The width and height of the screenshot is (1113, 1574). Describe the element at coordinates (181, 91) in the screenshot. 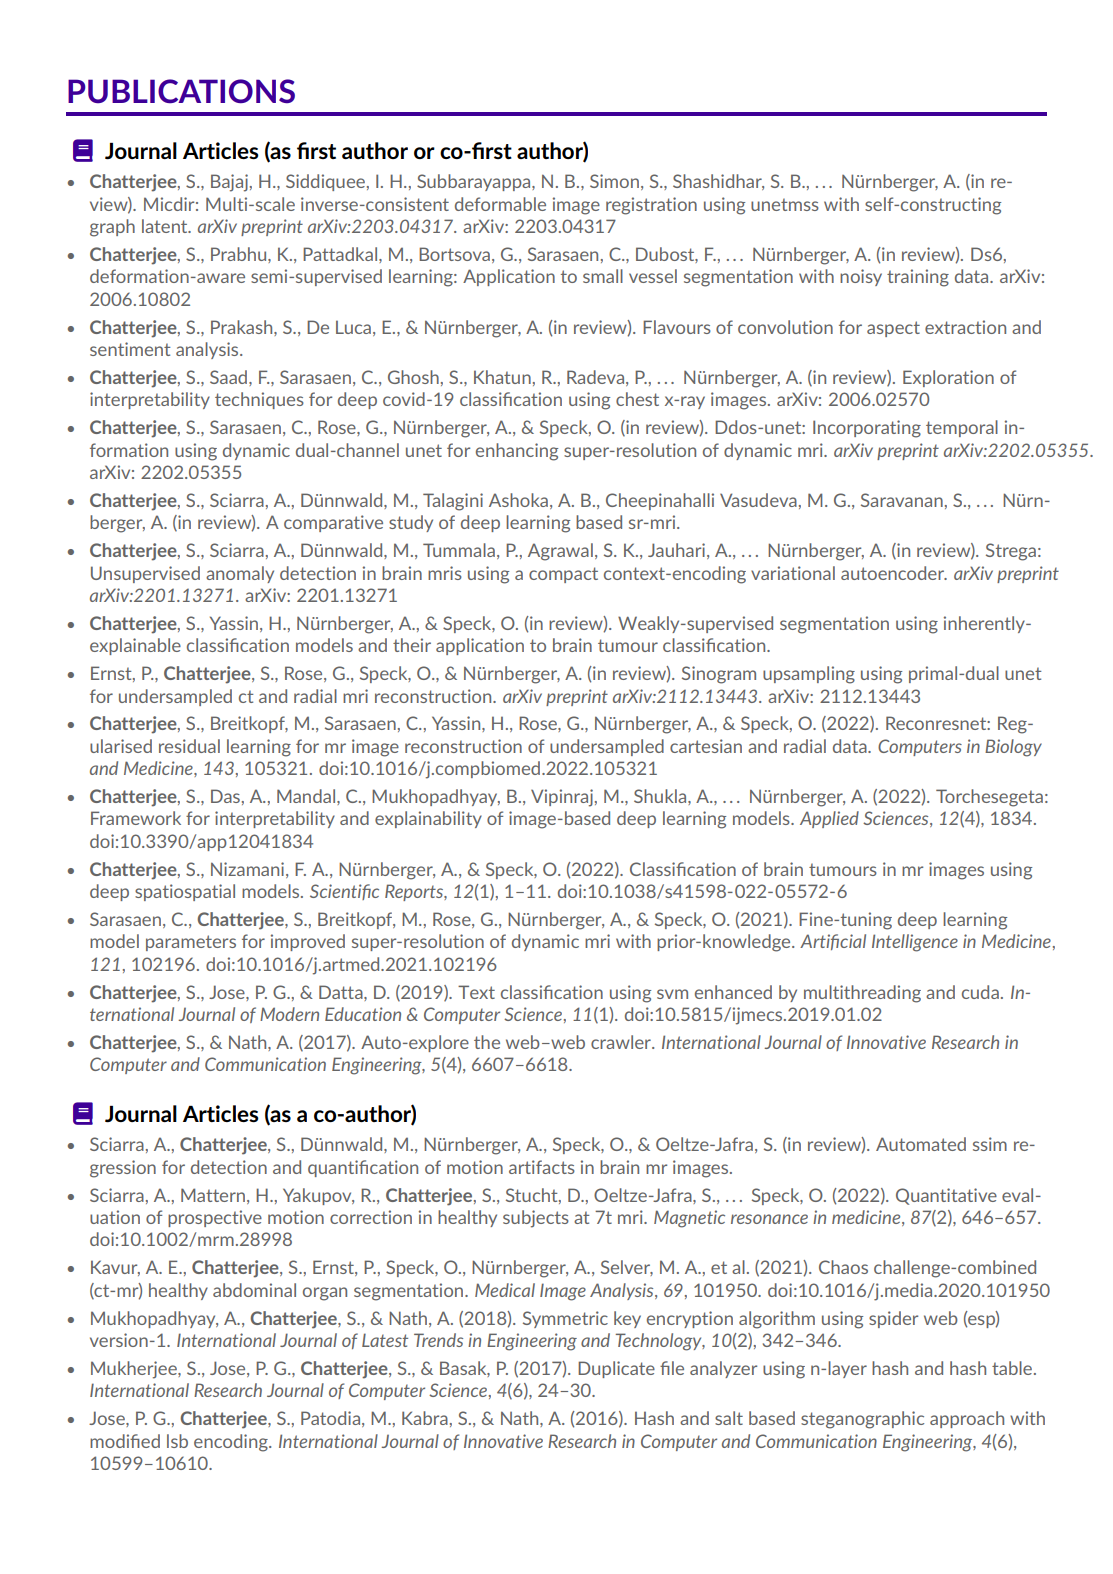

I see `PUBLICATIONS` at that location.
